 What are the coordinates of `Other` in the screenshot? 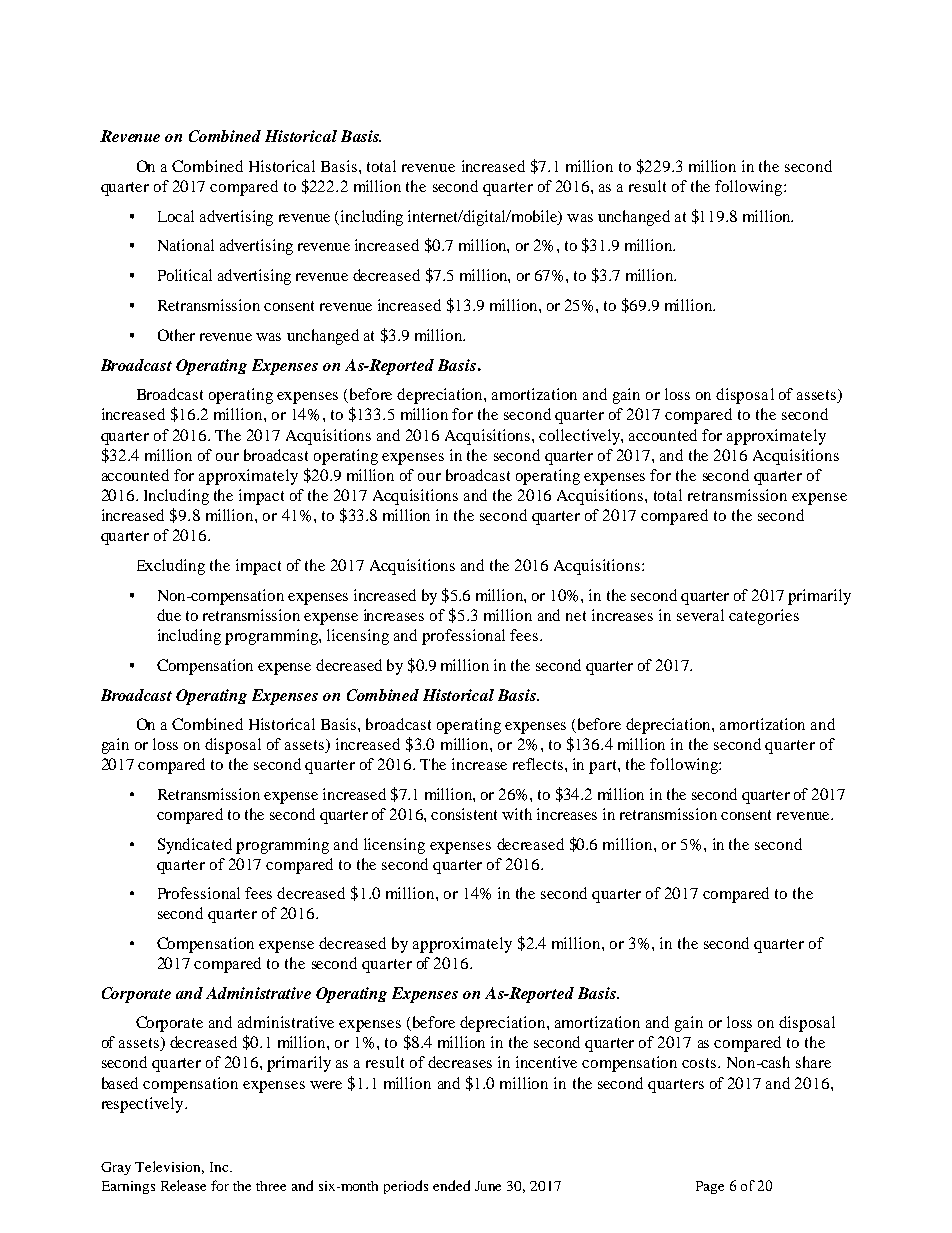 It's located at (176, 335).
